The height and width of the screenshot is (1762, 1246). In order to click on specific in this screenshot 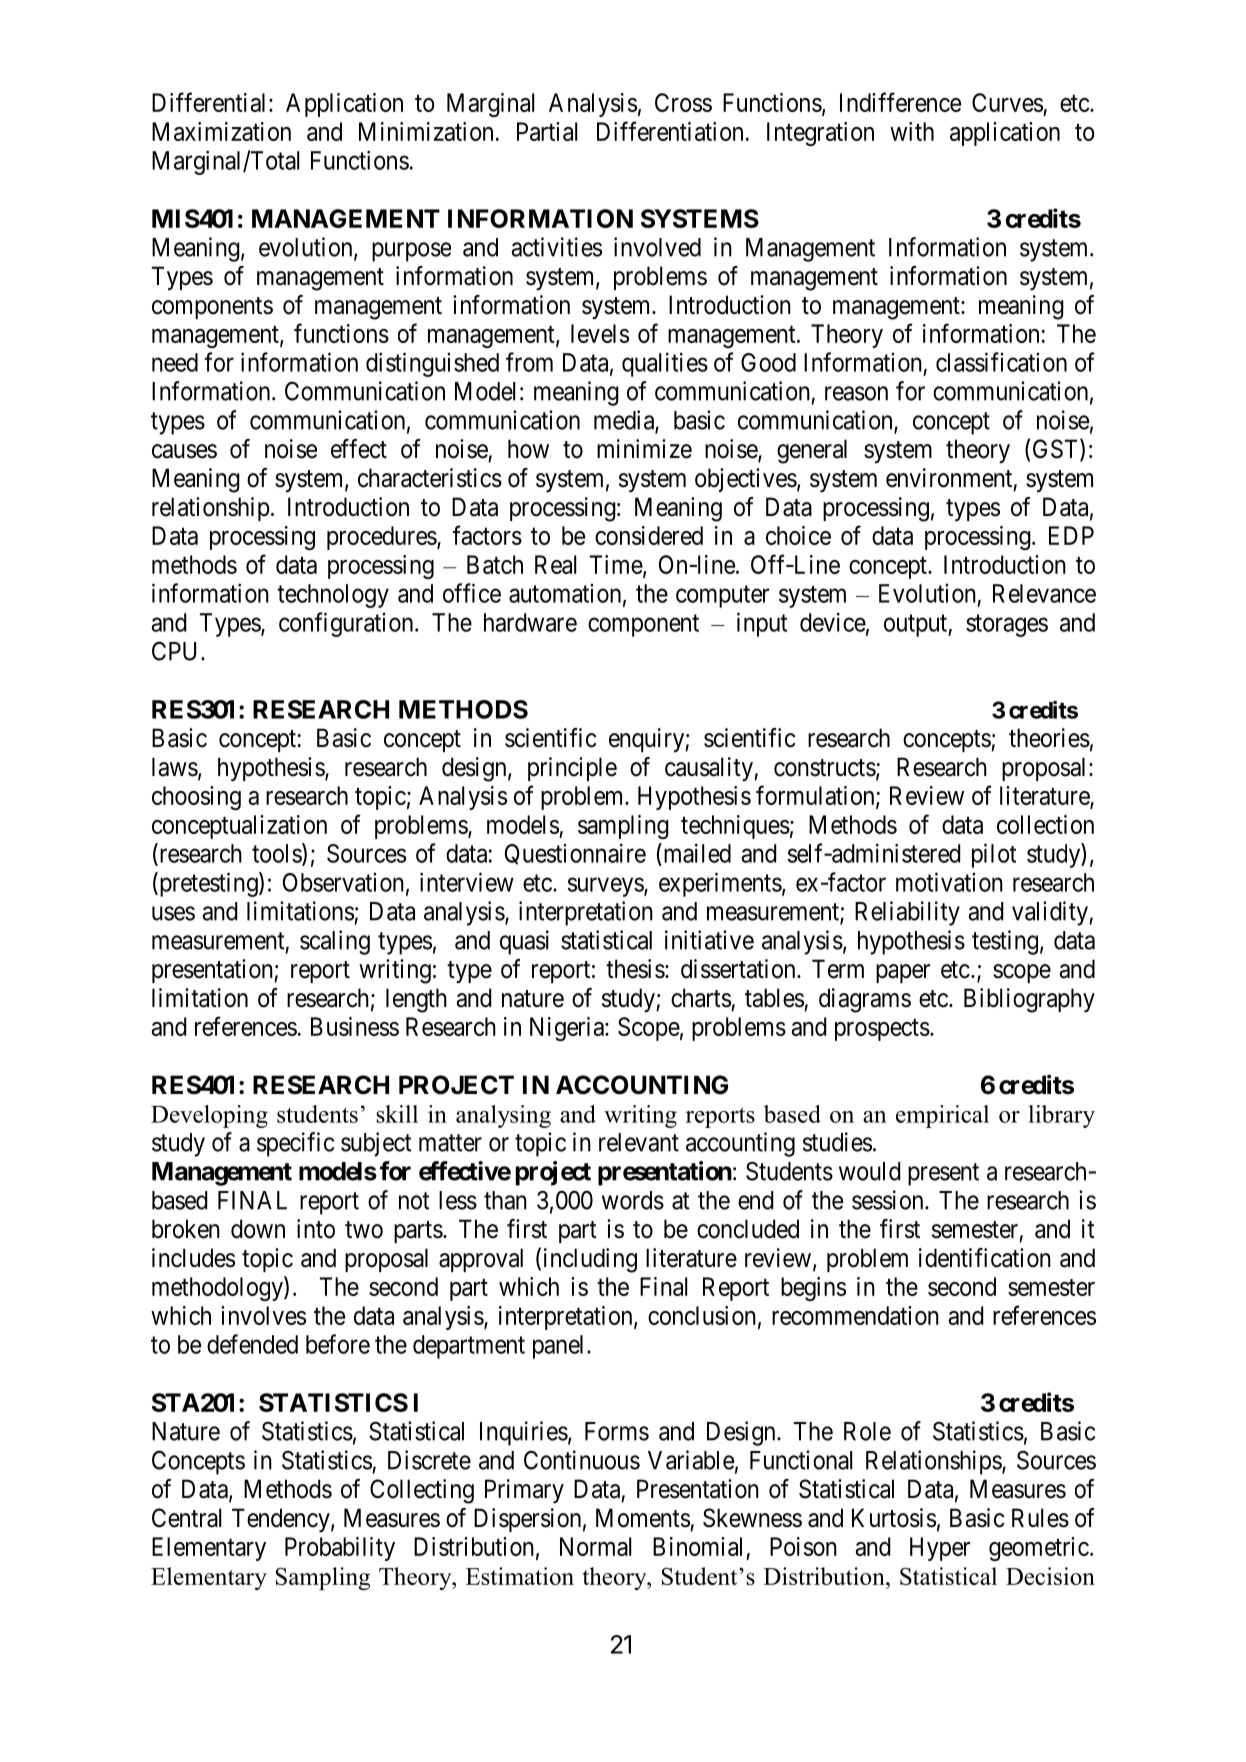, I will do `click(295, 1144)`.
